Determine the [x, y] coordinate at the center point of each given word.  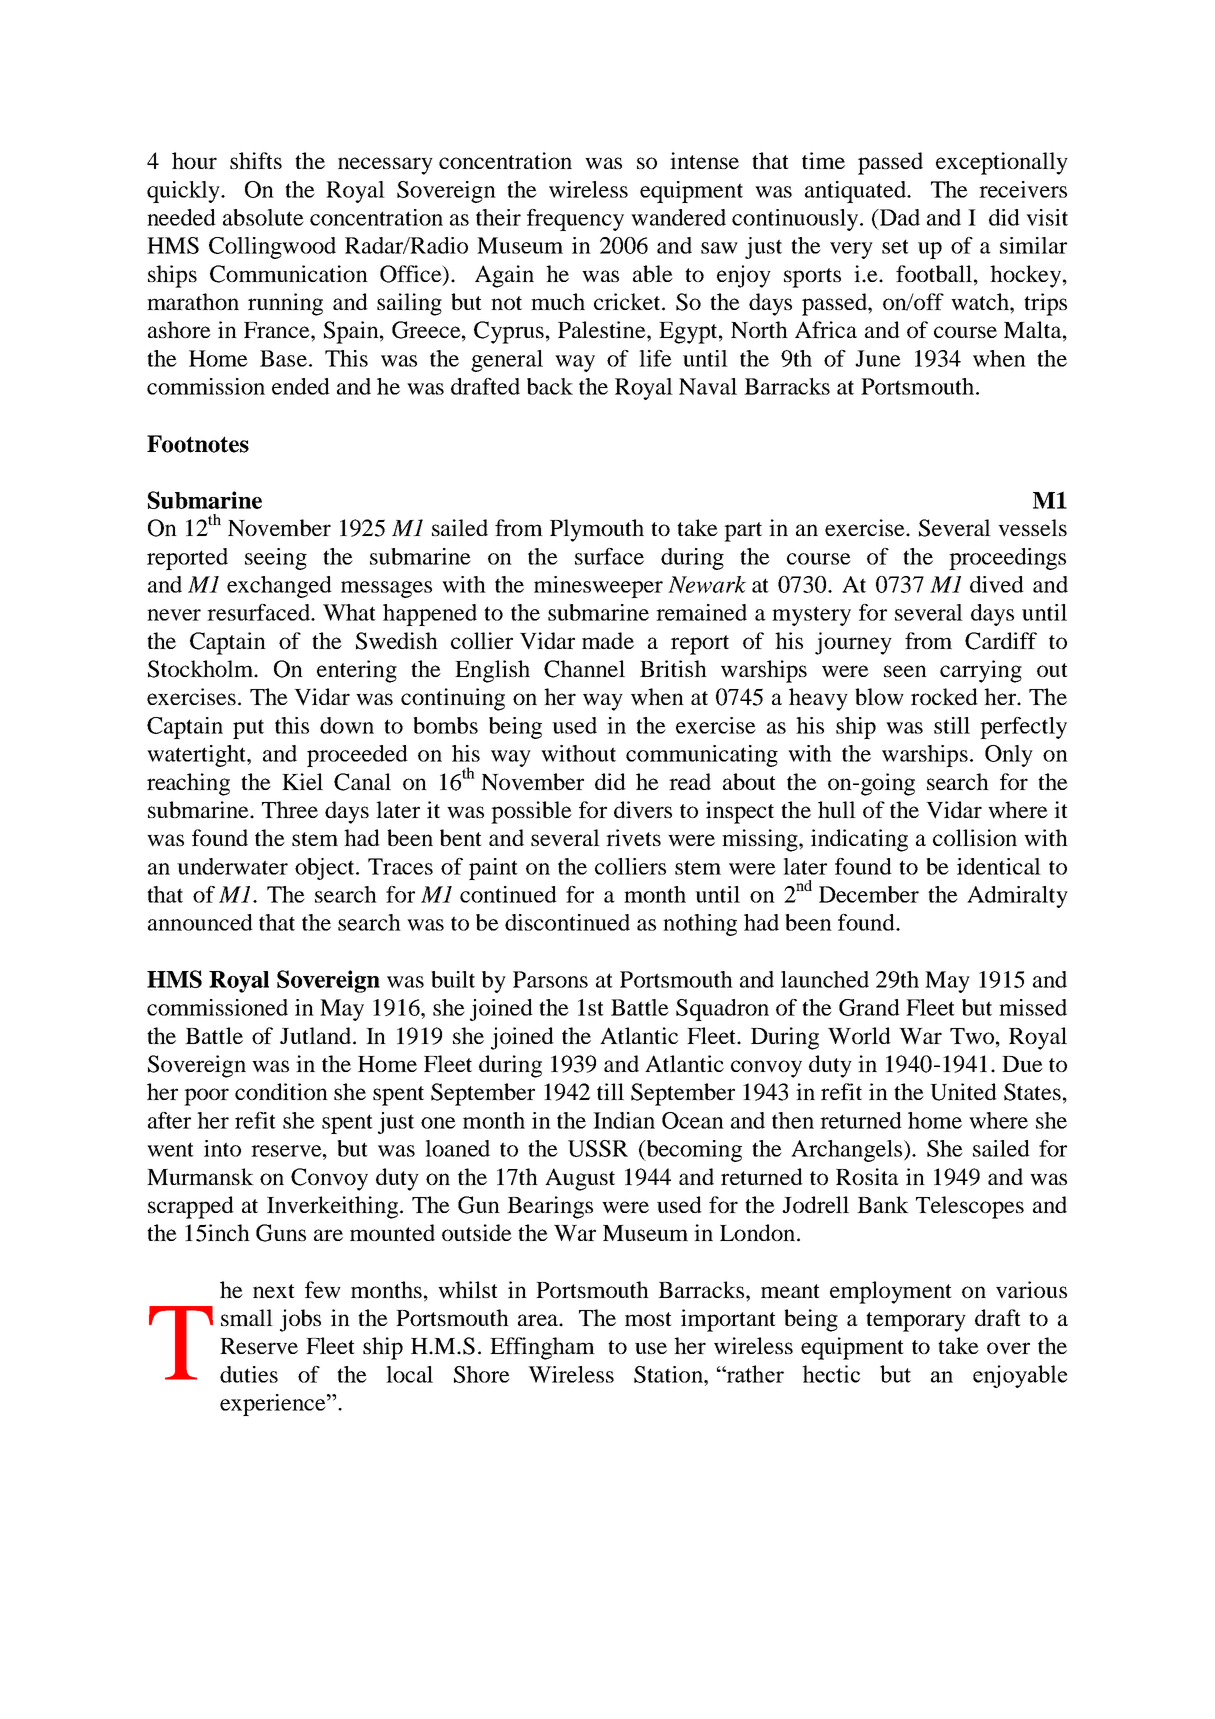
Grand [869, 1007]
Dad [898, 217]
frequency [575, 220]
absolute [263, 217]
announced [200, 922]
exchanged [279, 587]
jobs [300, 1320]
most [648, 1319]
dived [997, 584]
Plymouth [597, 530]
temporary [916, 1322]
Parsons [550, 979]
